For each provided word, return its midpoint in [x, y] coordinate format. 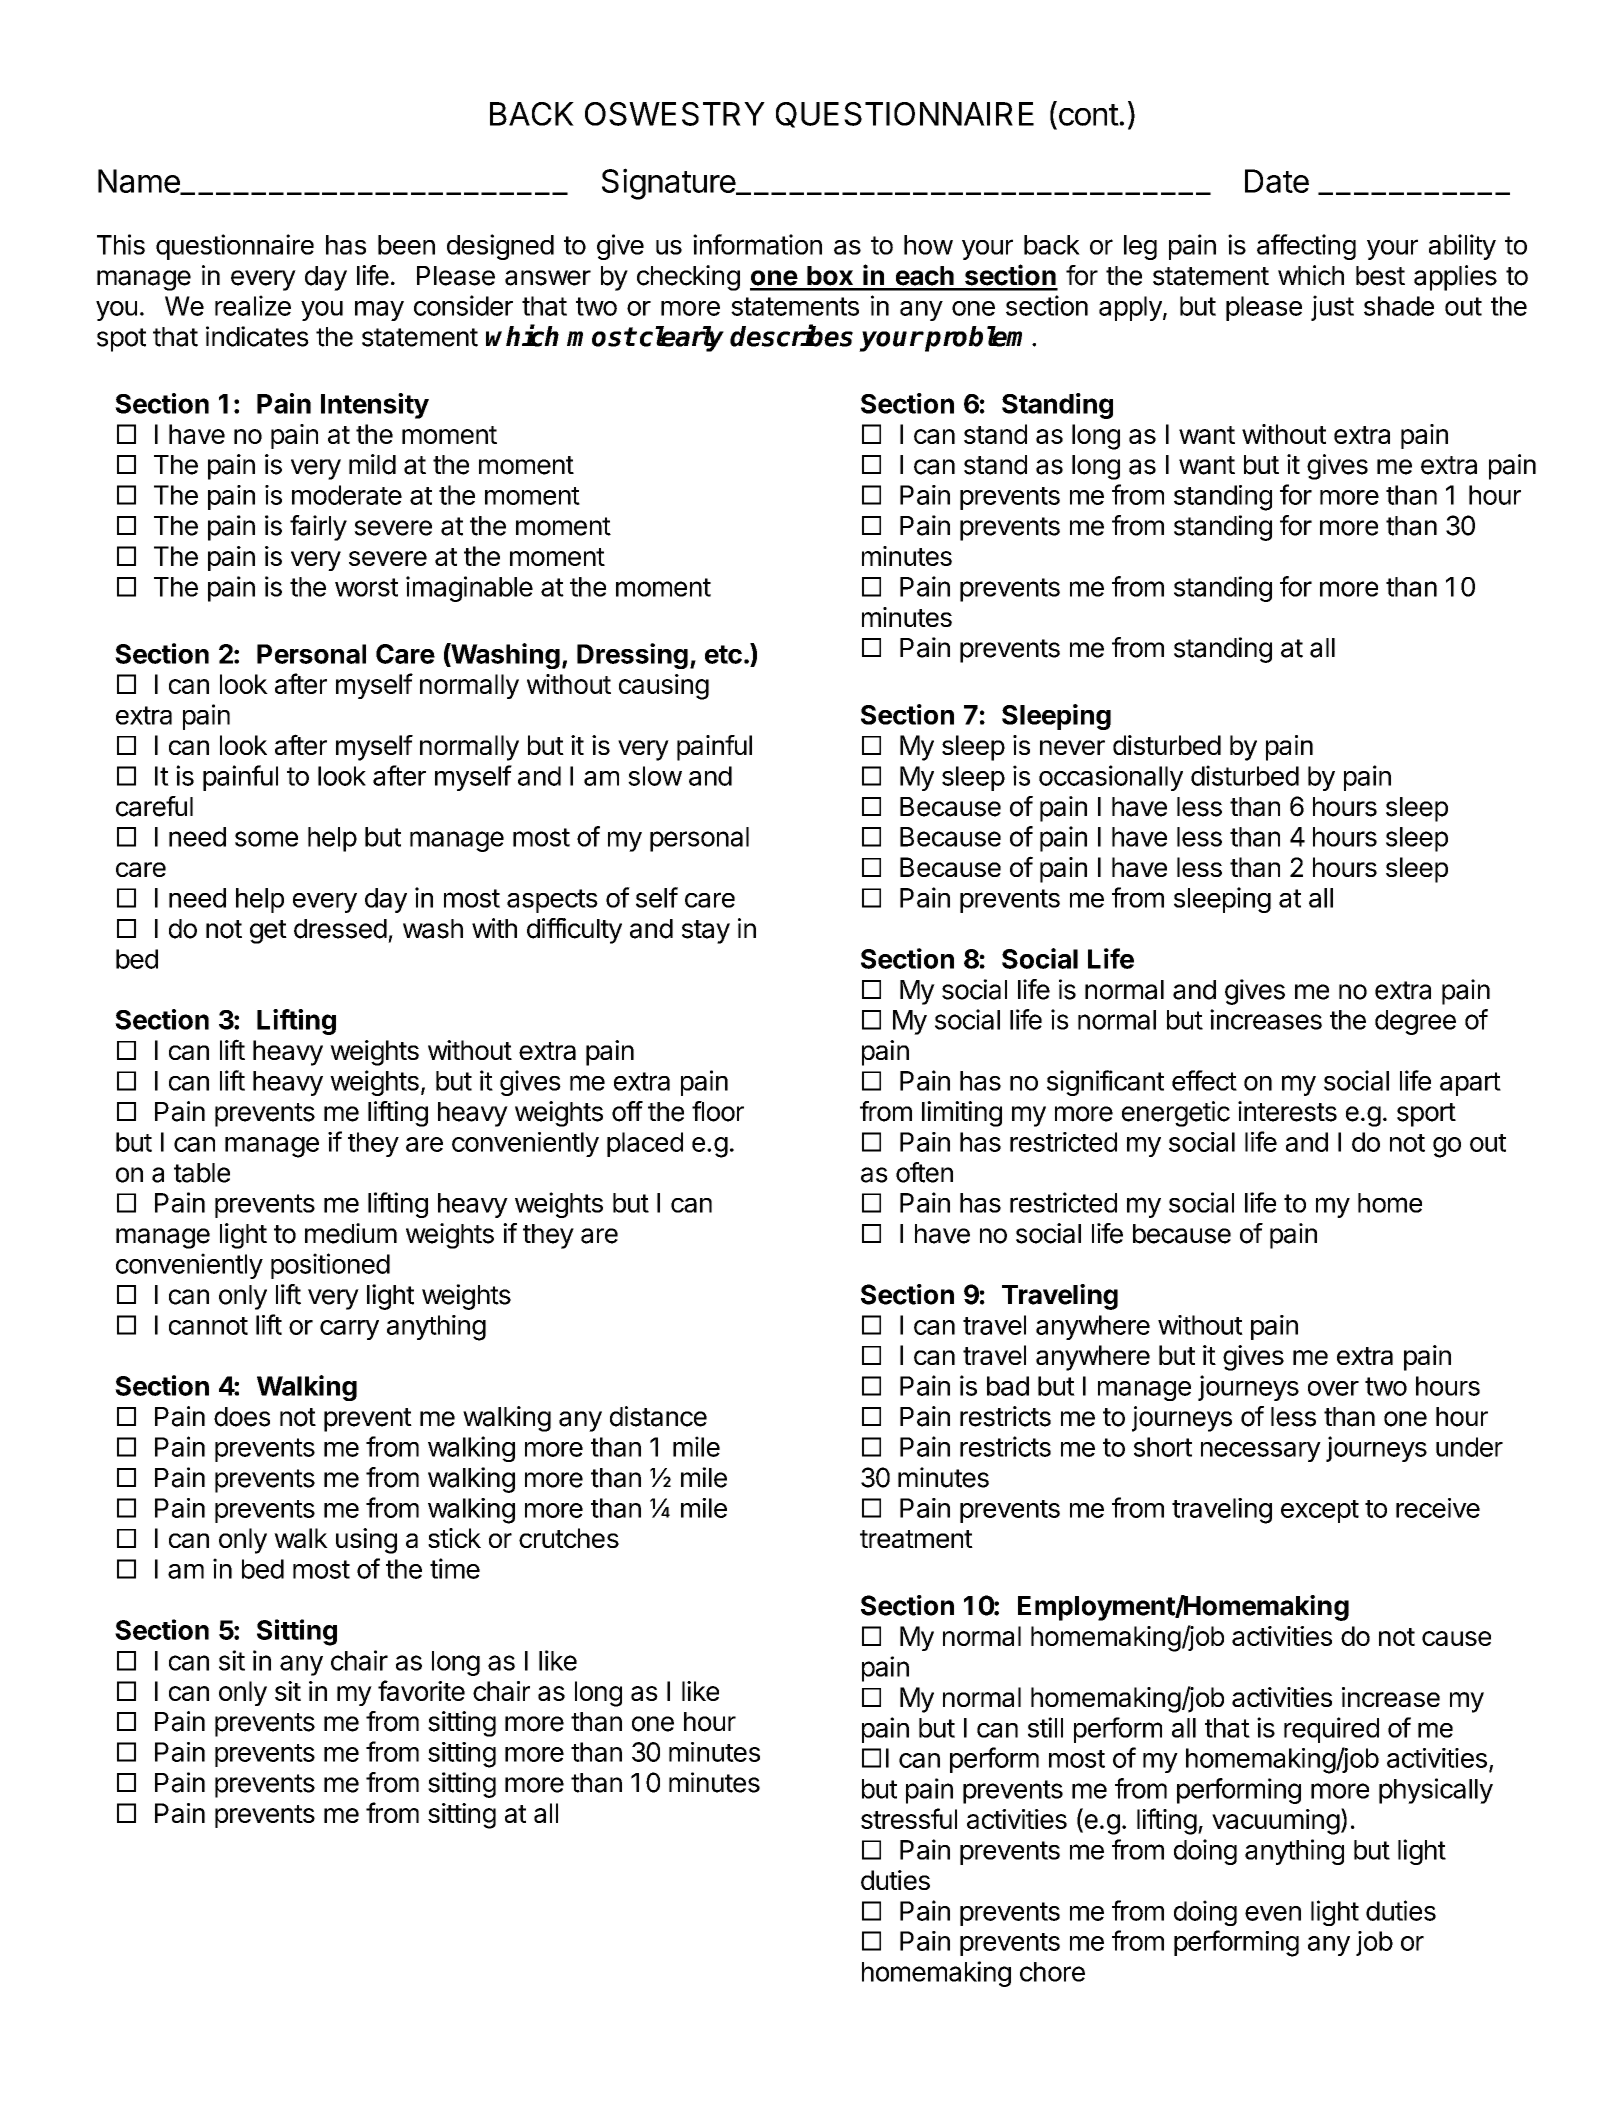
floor [718, 1111]
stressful [909, 1818]
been [406, 245]
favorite [421, 1690]
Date [1277, 181]
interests [1287, 1111]
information [757, 244]
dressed [340, 929]
